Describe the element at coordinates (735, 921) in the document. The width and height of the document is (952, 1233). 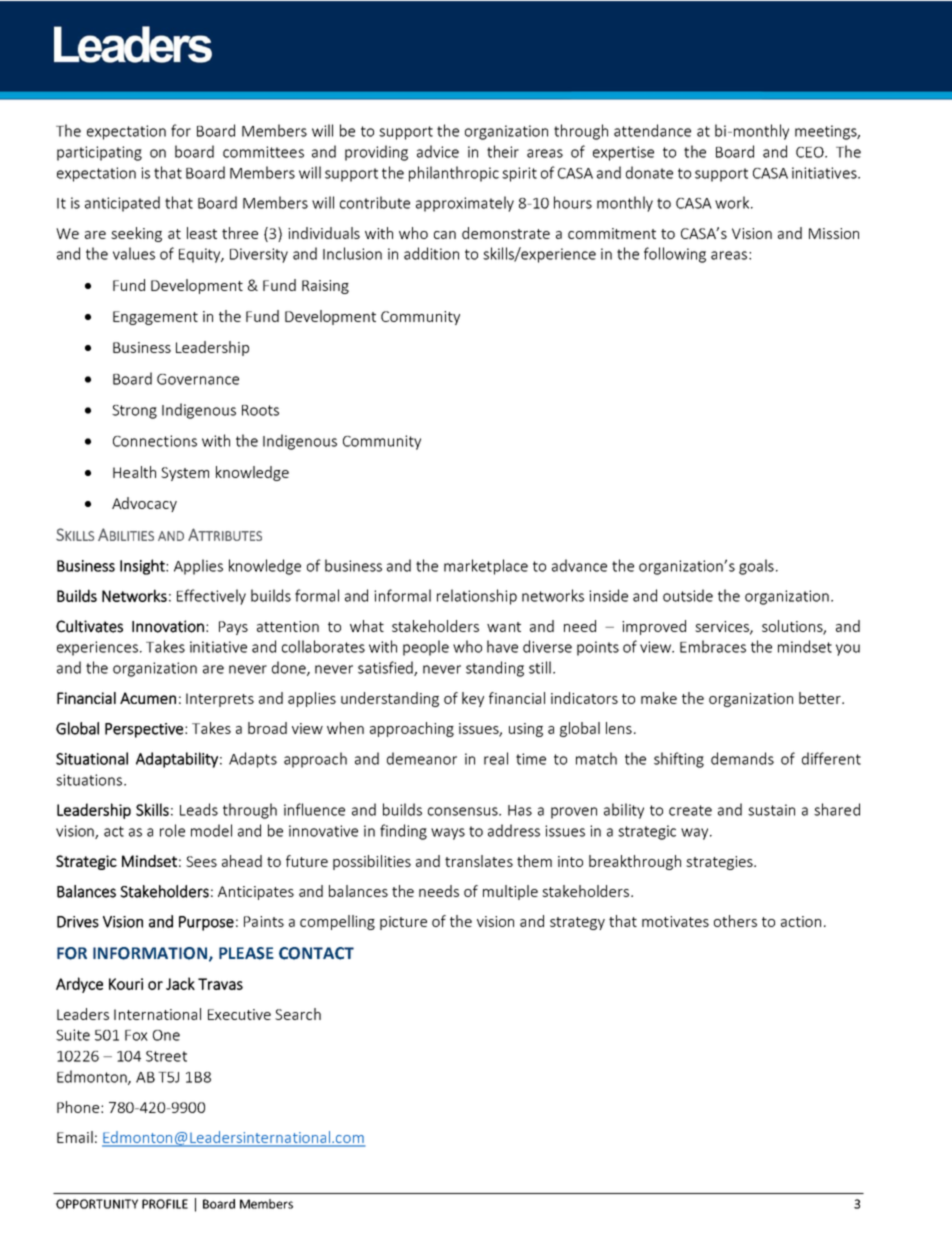
I see `others` at that location.
